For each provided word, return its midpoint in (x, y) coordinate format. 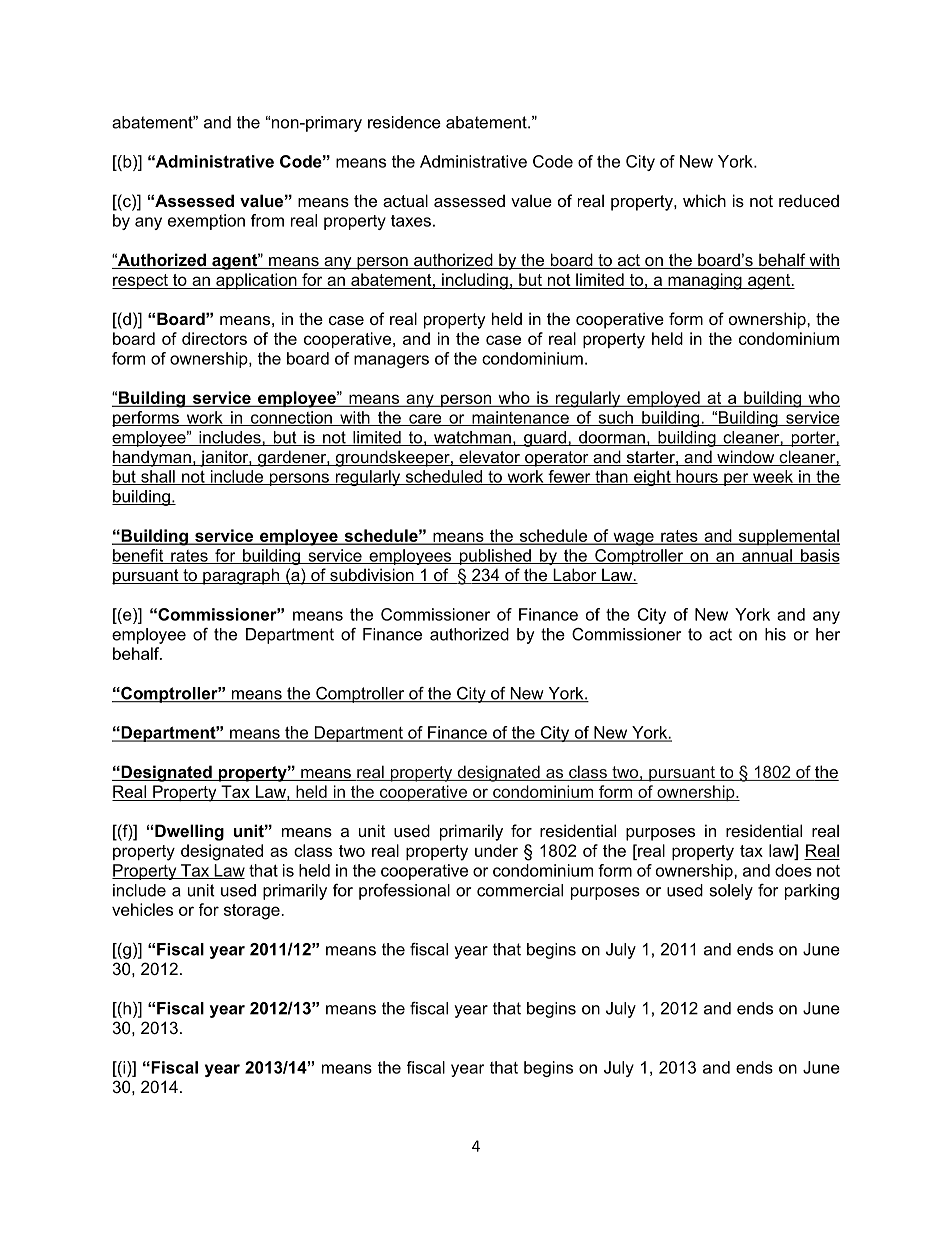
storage (253, 912)
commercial (520, 890)
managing (705, 281)
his (775, 634)
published (495, 557)
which (704, 200)
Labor (575, 576)
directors (214, 338)
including (475, 281)
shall (158, 477)
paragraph (241, 576)
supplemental (788, 537)
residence (404, 122)
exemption (206, 222)
